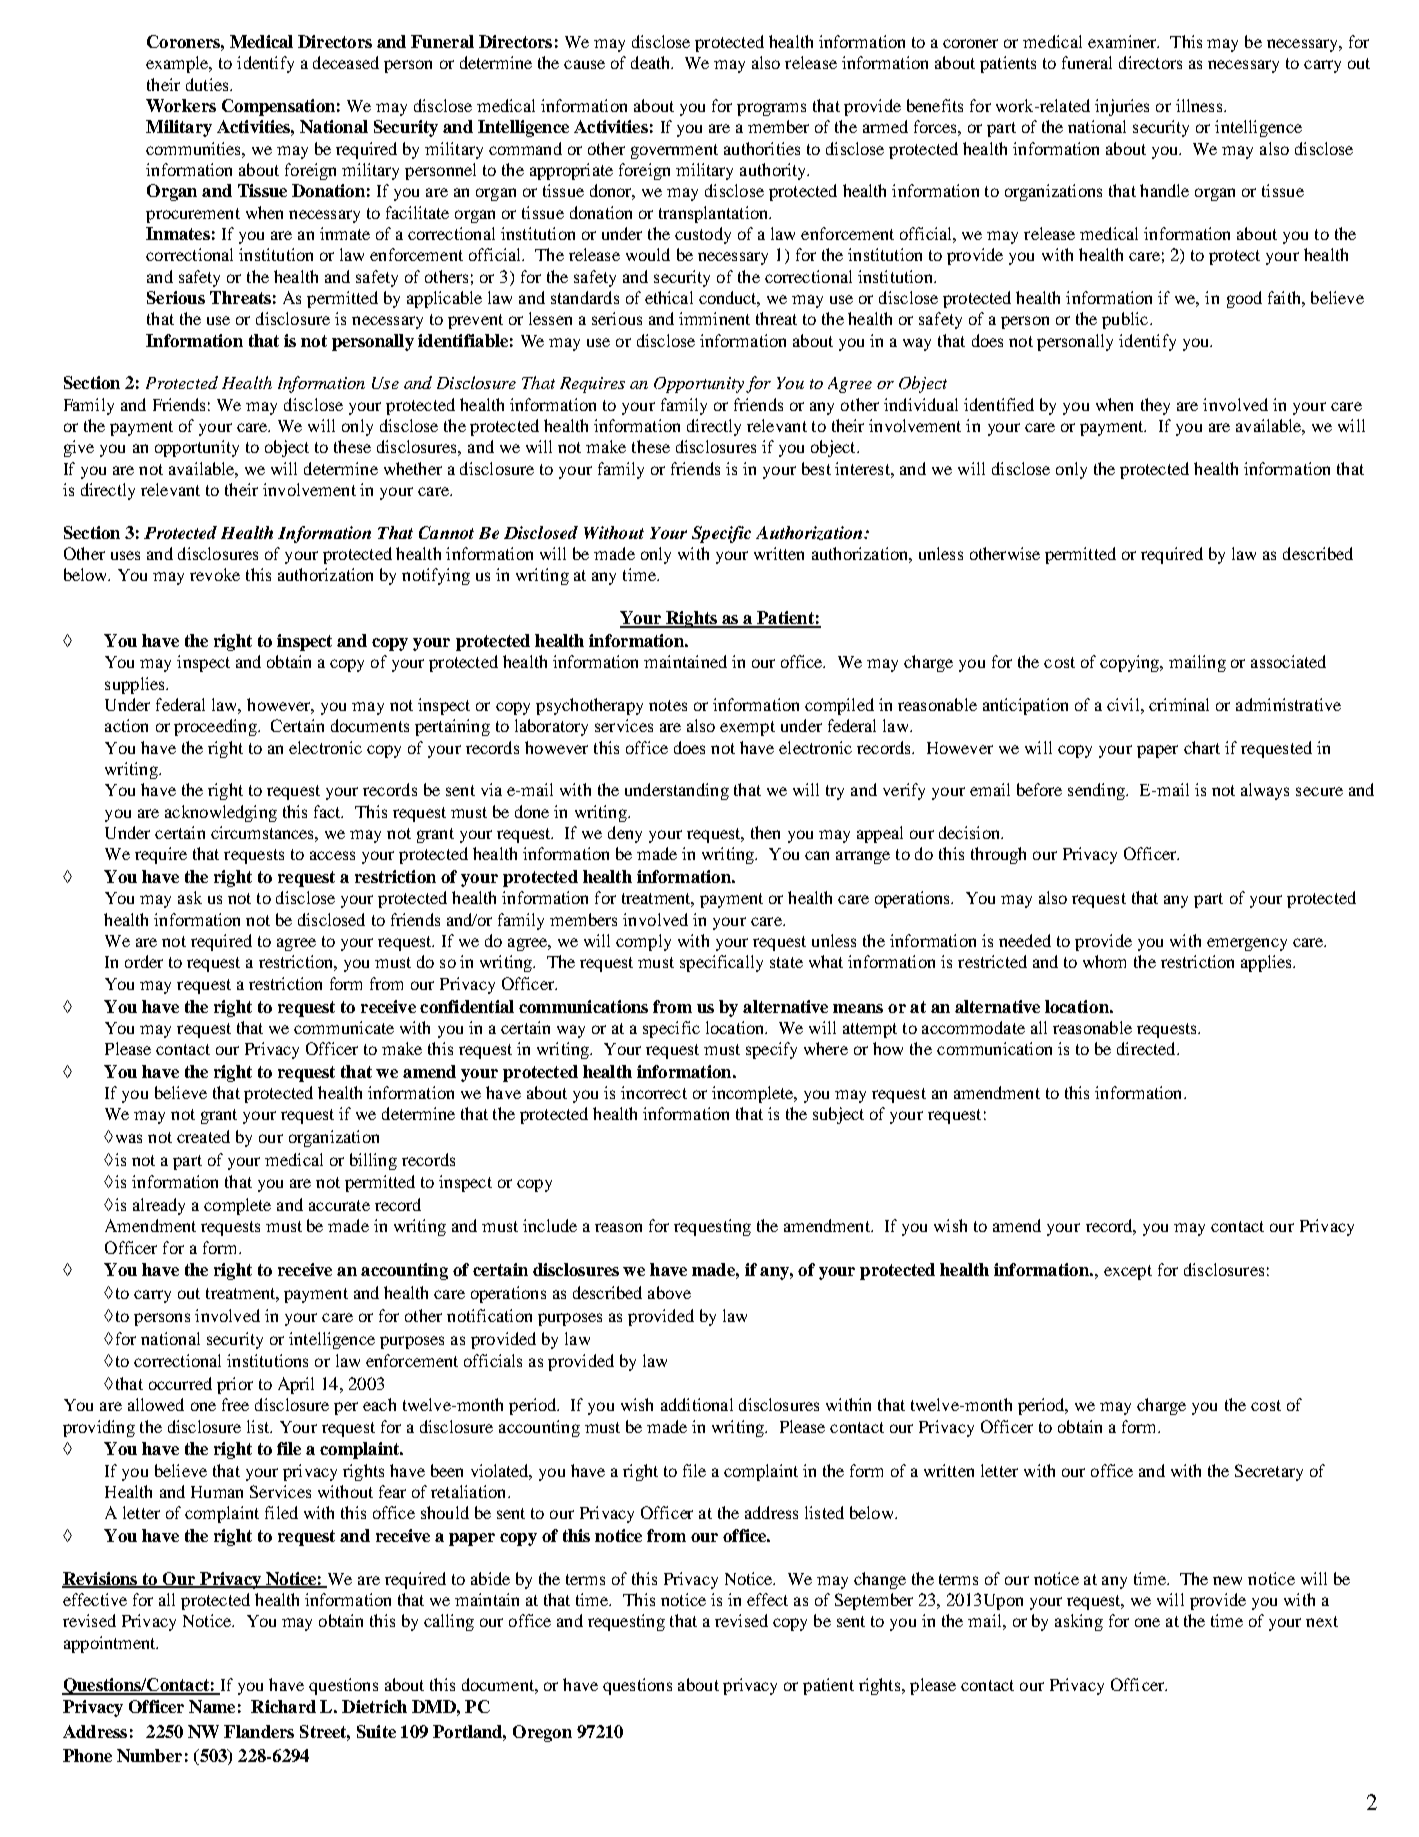  Describe the element at coordinates (1155, 406) in the screenshot. I see `they` at that location.
